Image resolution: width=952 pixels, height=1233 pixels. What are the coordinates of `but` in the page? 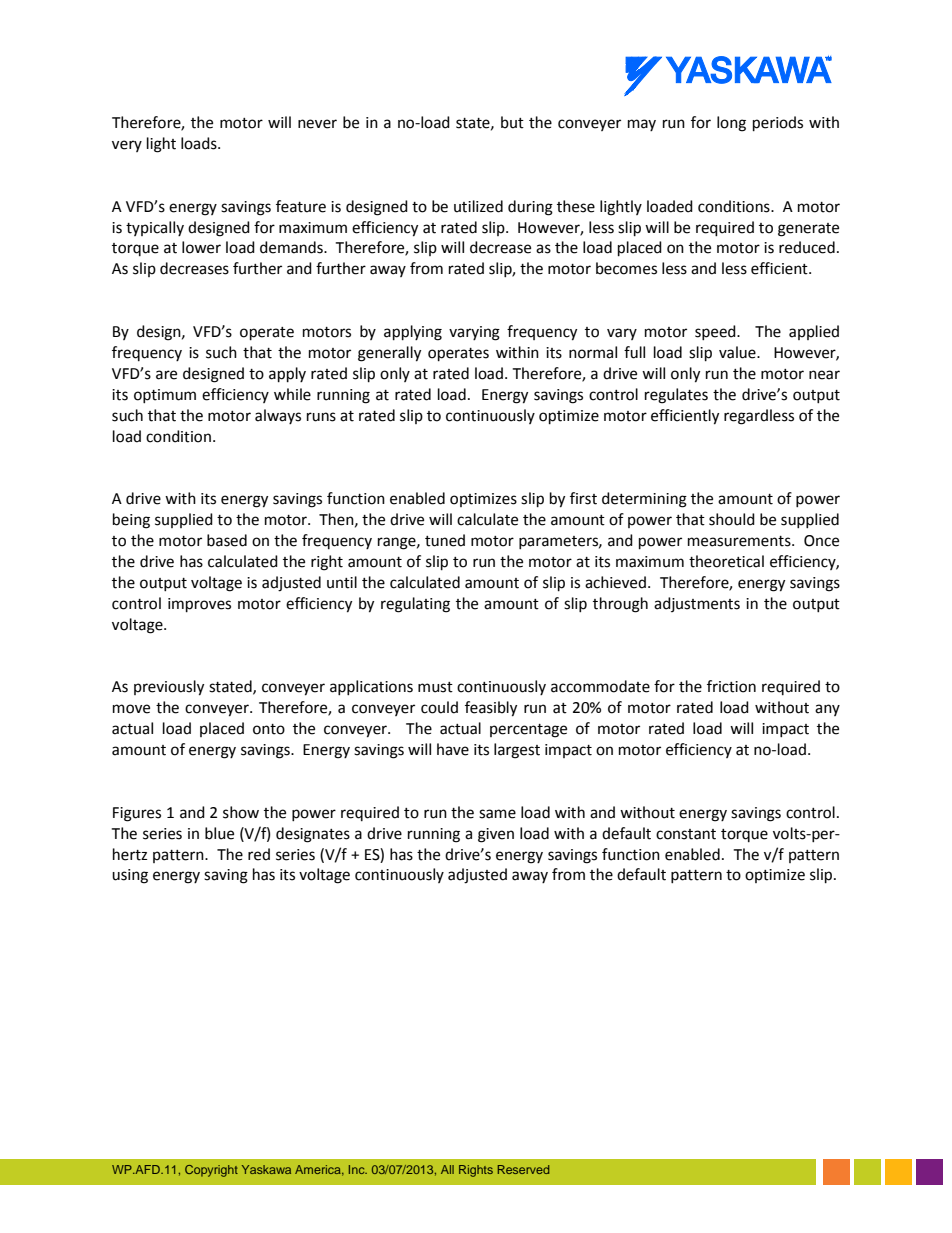 It's located at (512, 122).
